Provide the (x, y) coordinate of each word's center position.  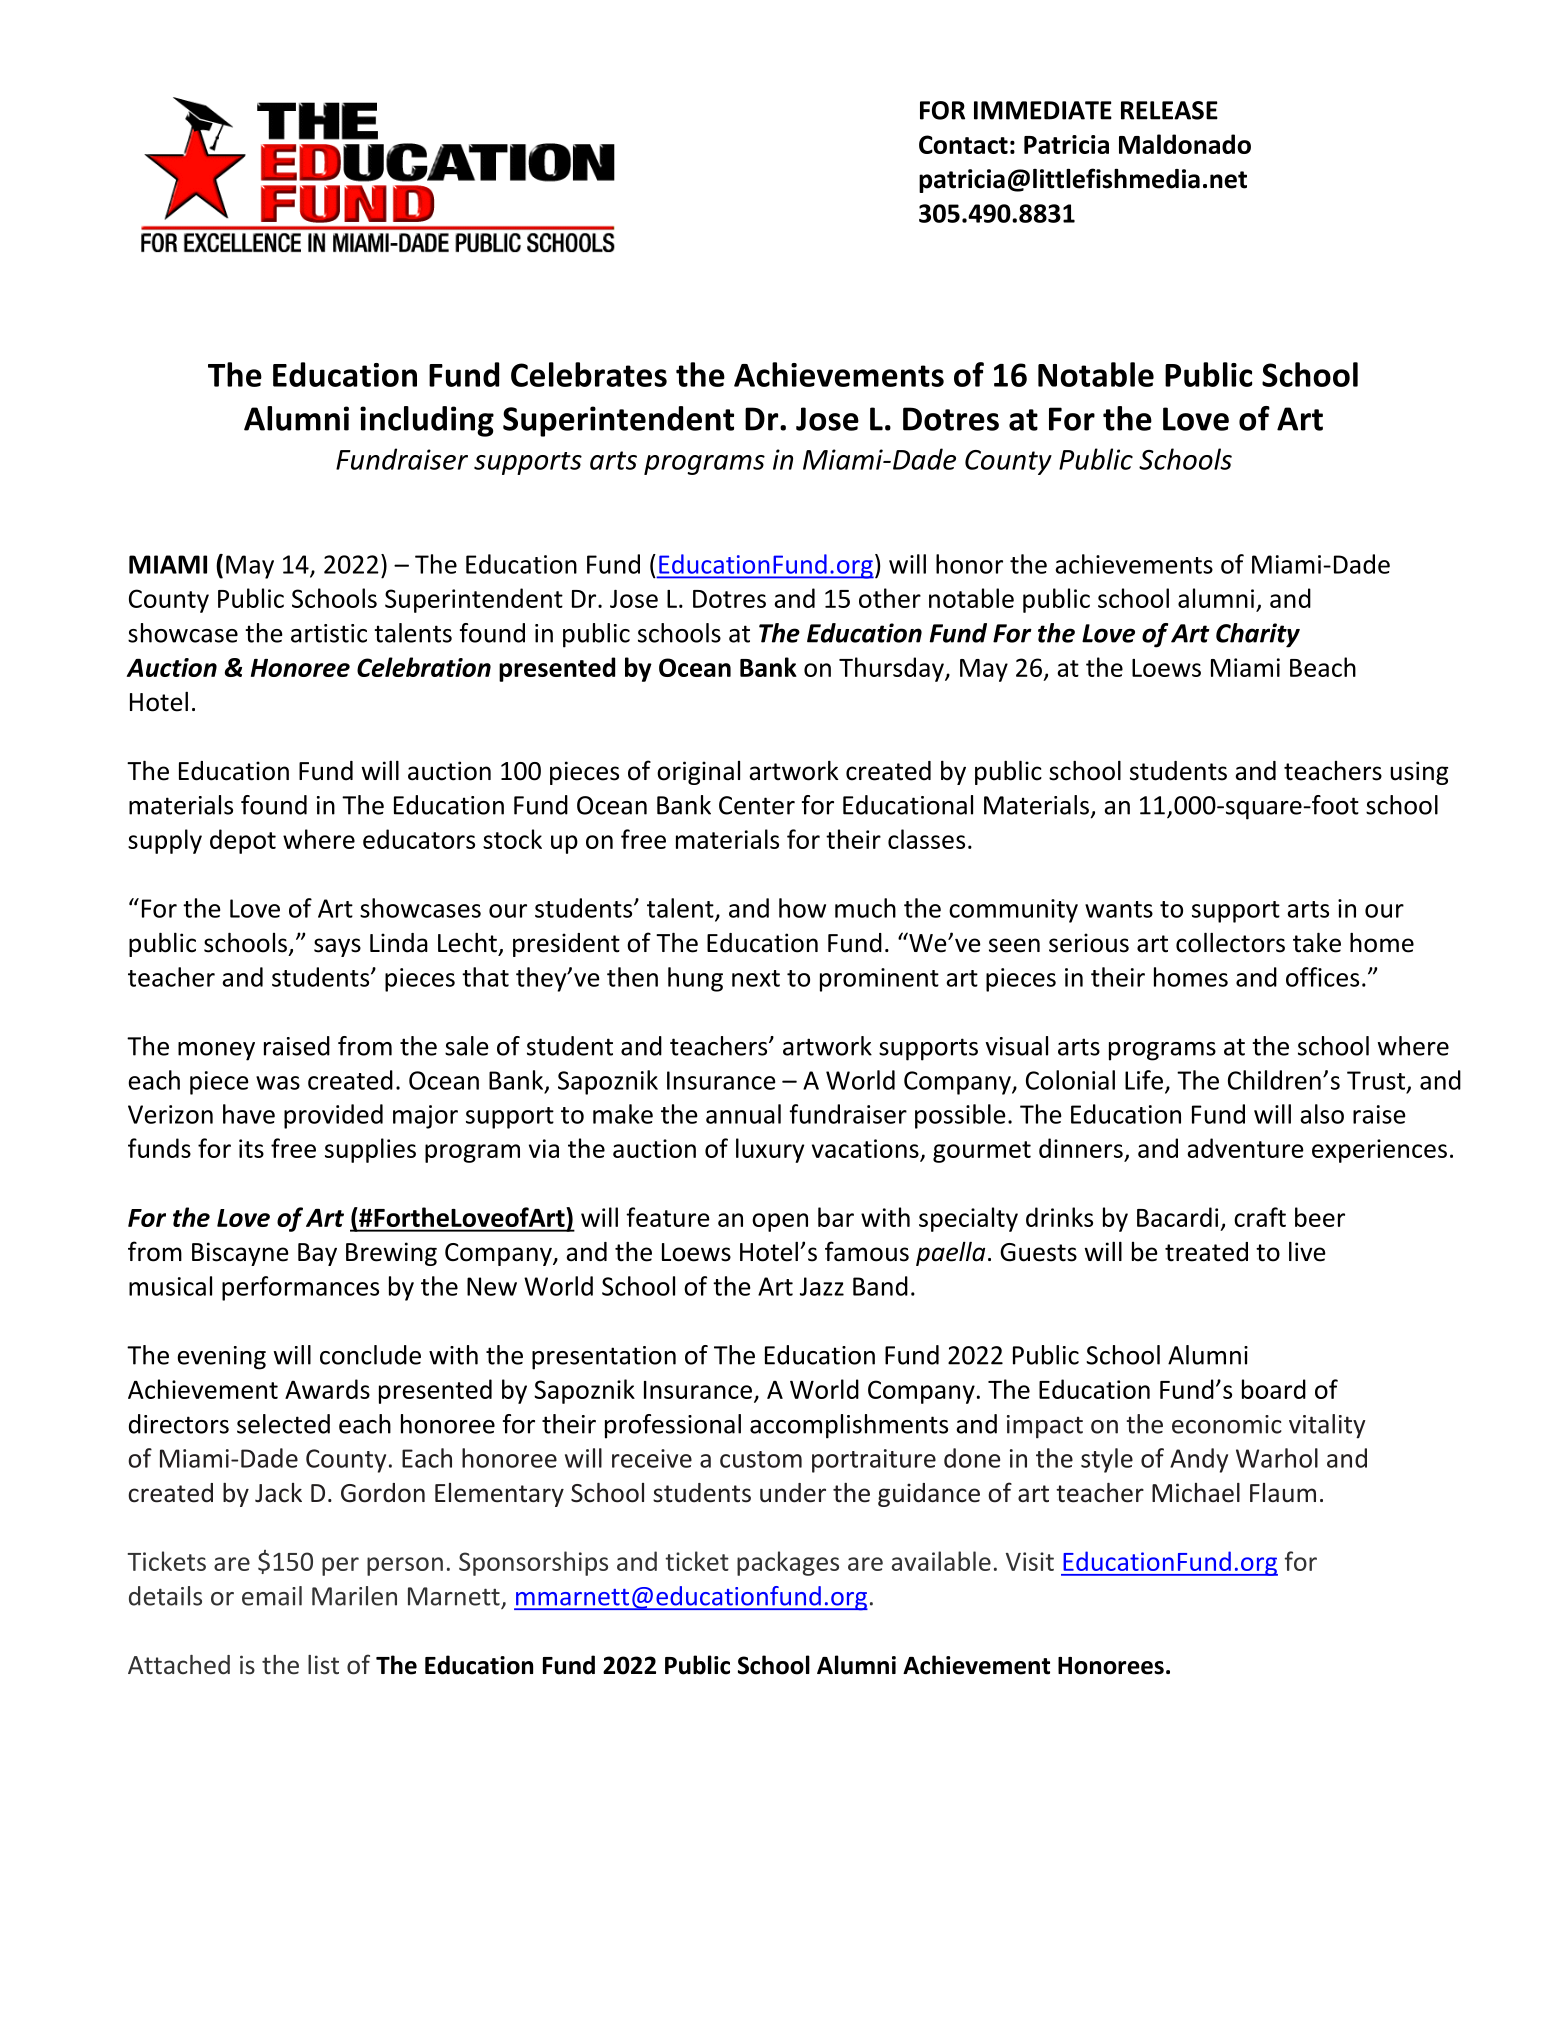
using (1419, 773)
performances (300, 1288)
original (698, 773)
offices (1322, 977)
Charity (1258, 635)
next (756, 978)
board (1274, 1389)
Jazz (822, 1286)
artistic (329, 633)
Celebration (424, 667)
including (427, 421)
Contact (963, 144)
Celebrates (589, 374)
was (278, 1083)
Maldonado (1185, 144)
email (272, 1596)
